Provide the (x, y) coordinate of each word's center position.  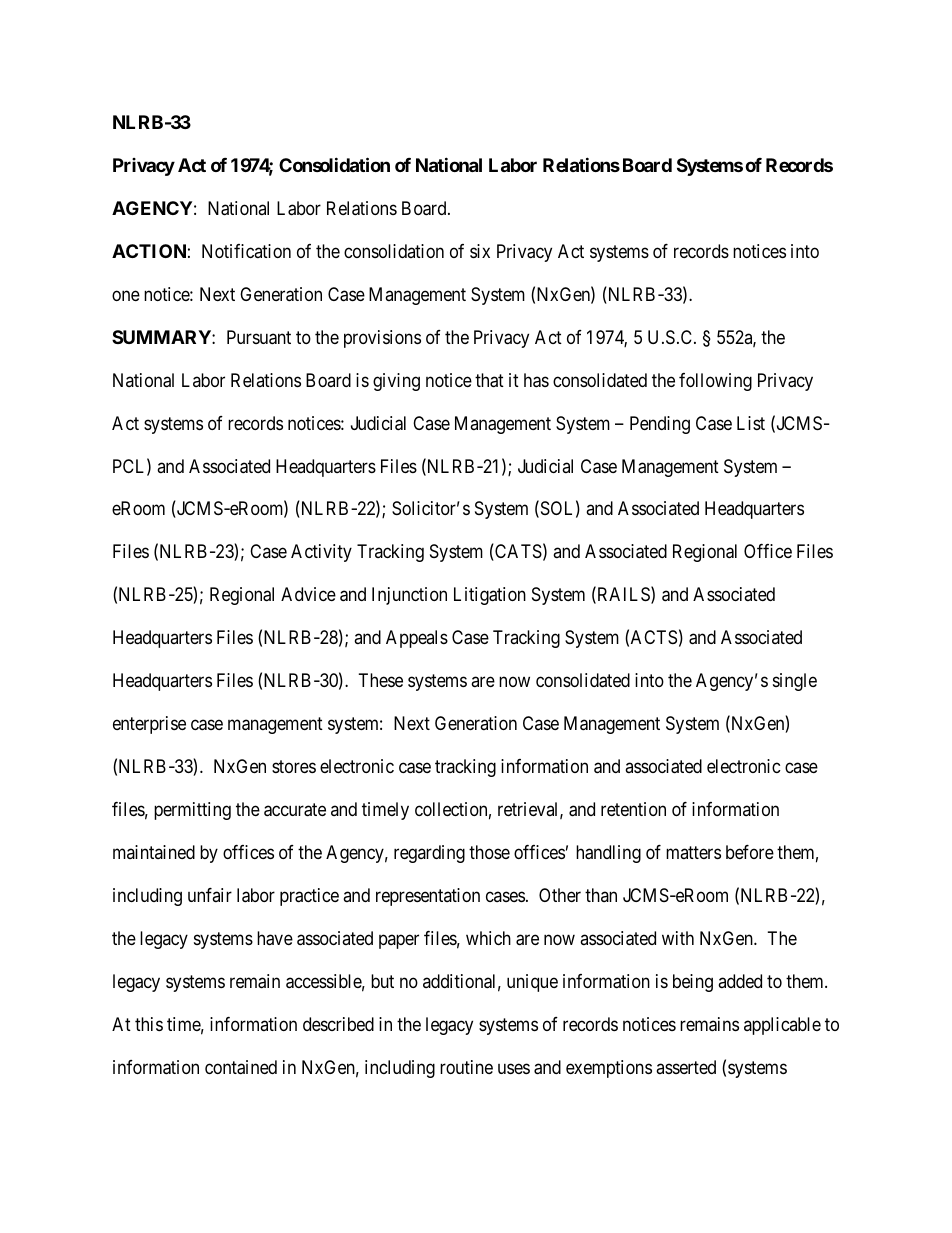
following (715, 382)
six (480, 251)
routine (466, 1067)
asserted (686, 1067)
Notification (246, 251)
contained (241, 1067)
